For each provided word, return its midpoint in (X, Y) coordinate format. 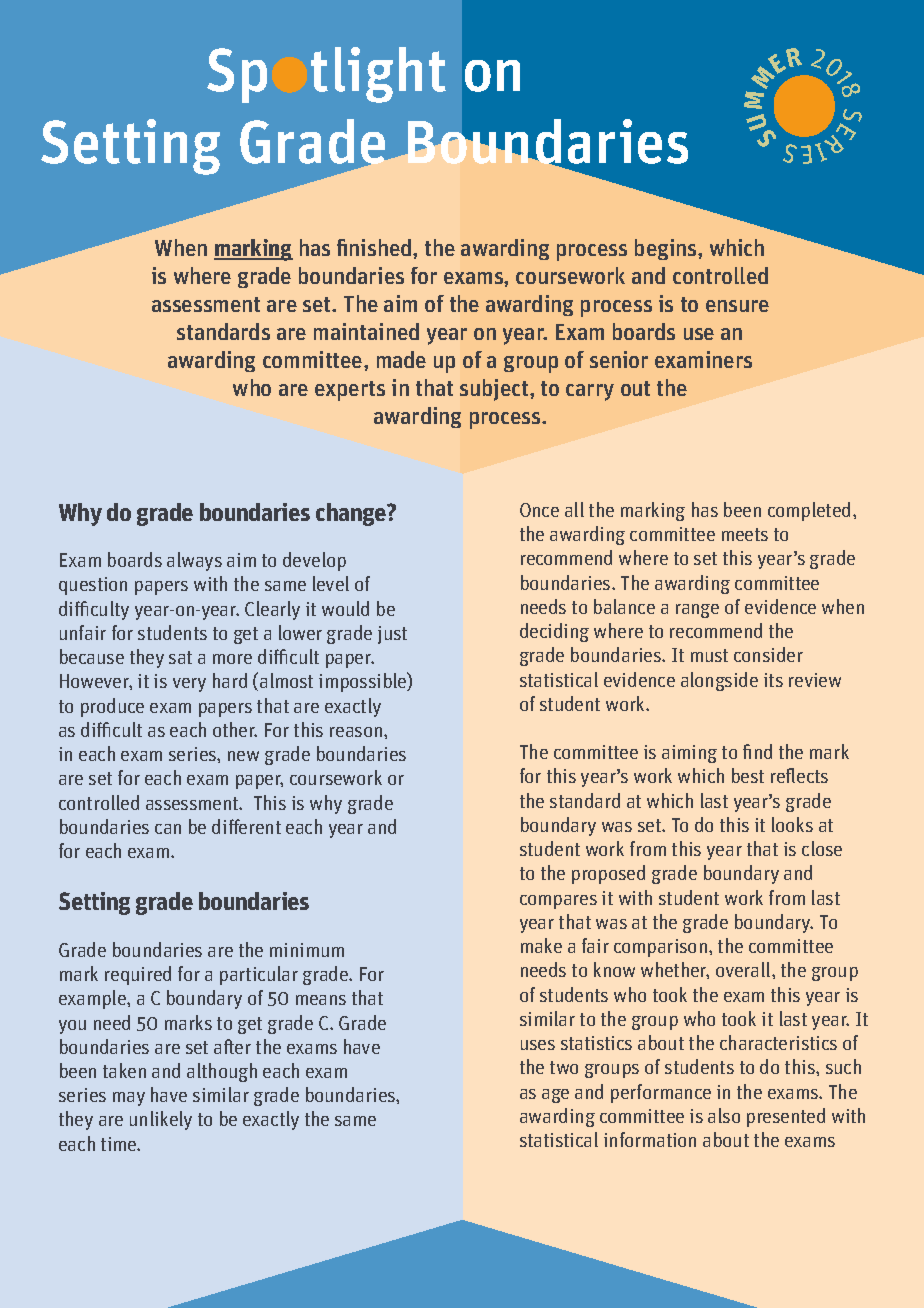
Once (539, 510)
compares (558, 902)
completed (809, 511)
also (724, 1115)
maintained (366, 331)
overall (744, 969)
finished (375, 247)
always (194, 561)
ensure (737, 306)
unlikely (161, 1120)
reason (357, 732)
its (773, 680)
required (138, 975)
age (555, 1096)
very (189, 685)
